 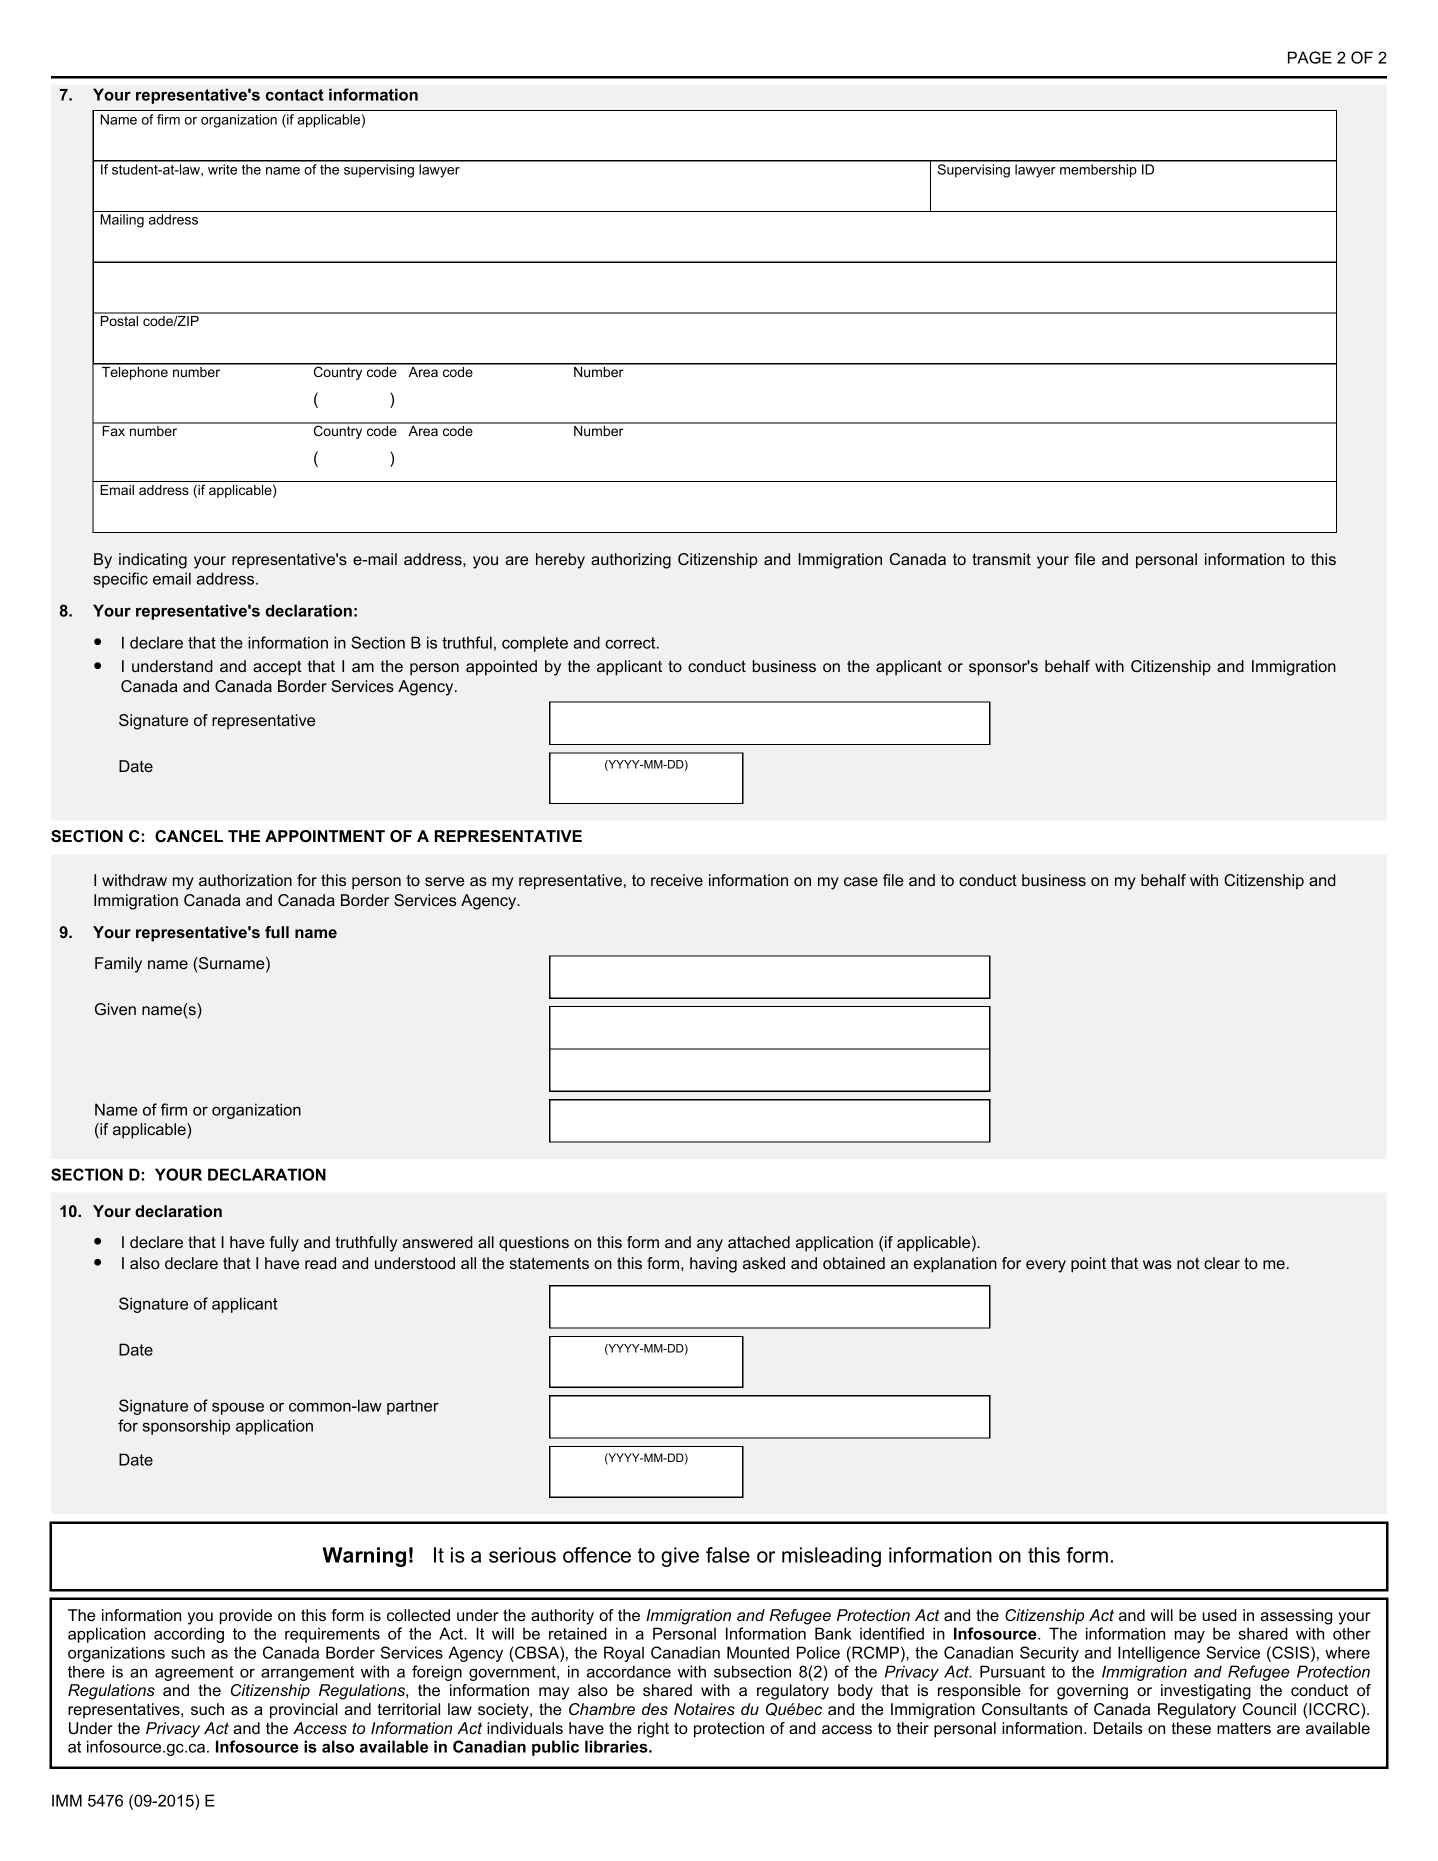 I want to click on des, so click(x=655, y=1709).
